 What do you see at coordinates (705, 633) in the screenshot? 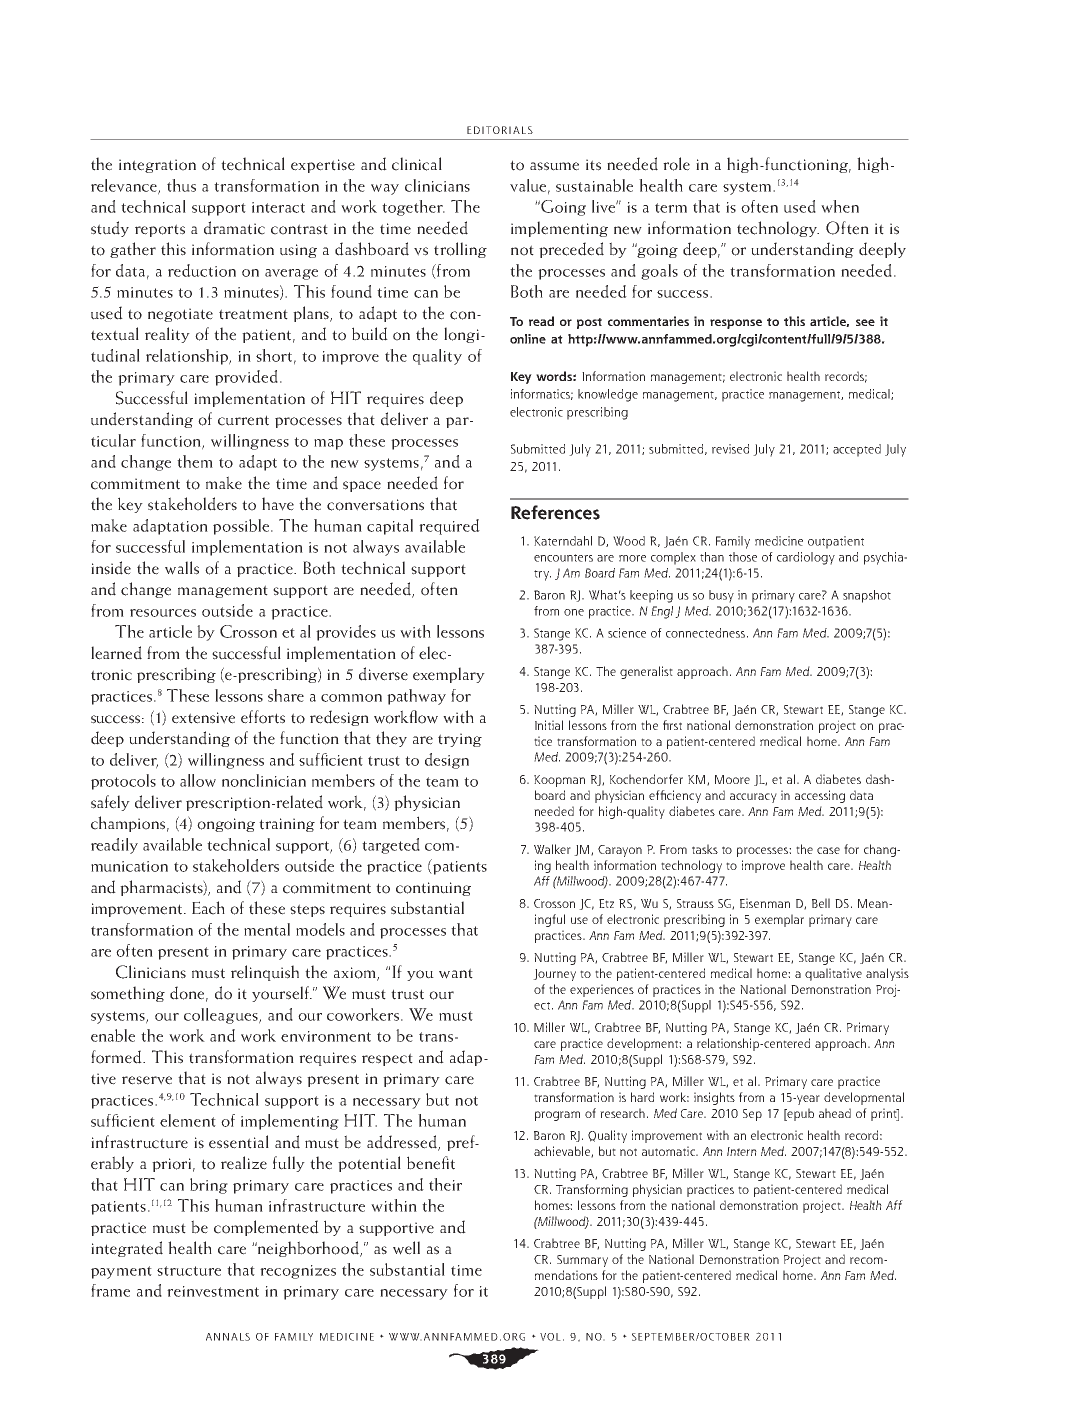
I see `connectedness` at bounding box center [705, 633].
